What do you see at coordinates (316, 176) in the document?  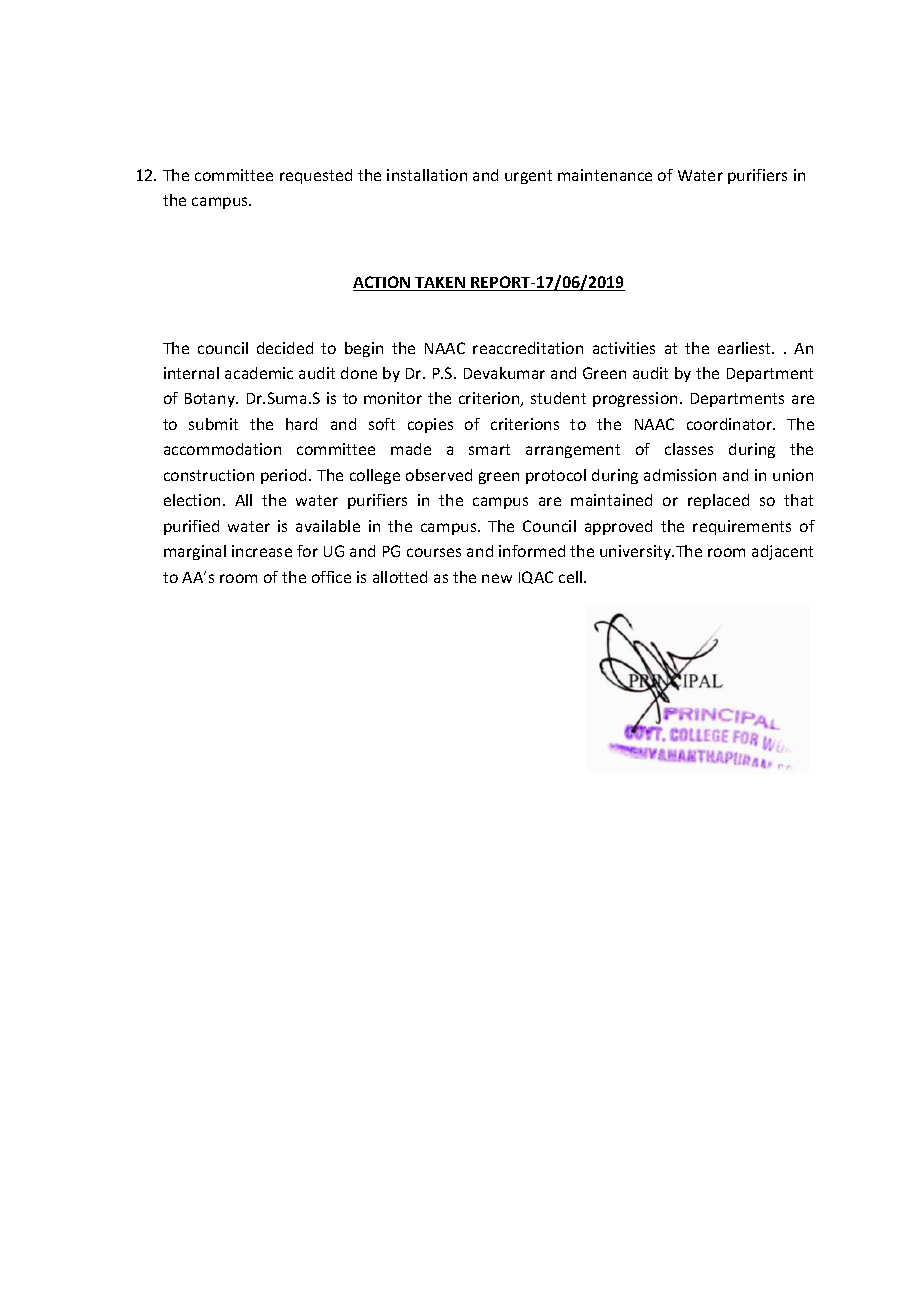 I see `requested` at bounding box center [316, 176].
